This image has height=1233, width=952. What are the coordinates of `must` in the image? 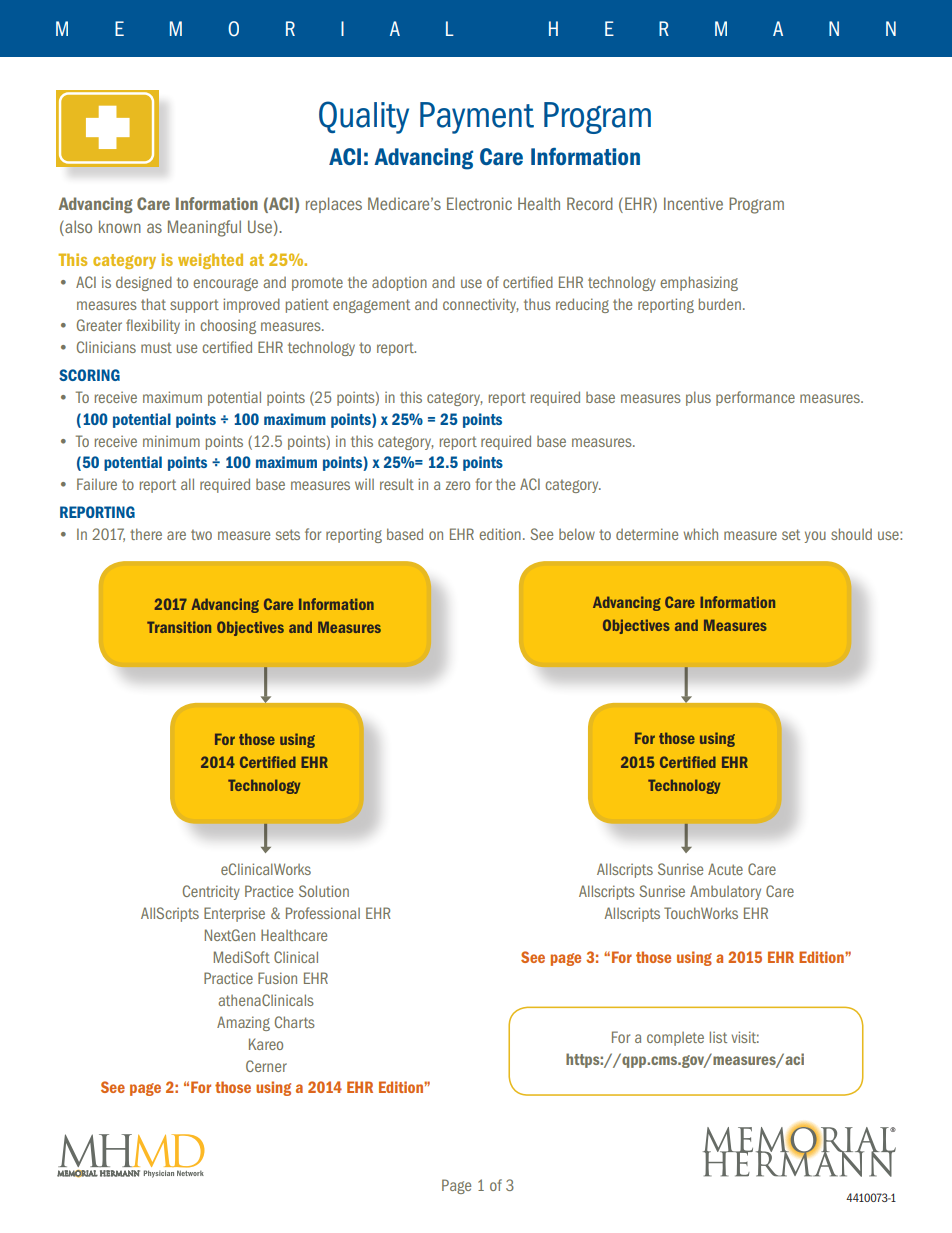 It's located at (156, 347).
